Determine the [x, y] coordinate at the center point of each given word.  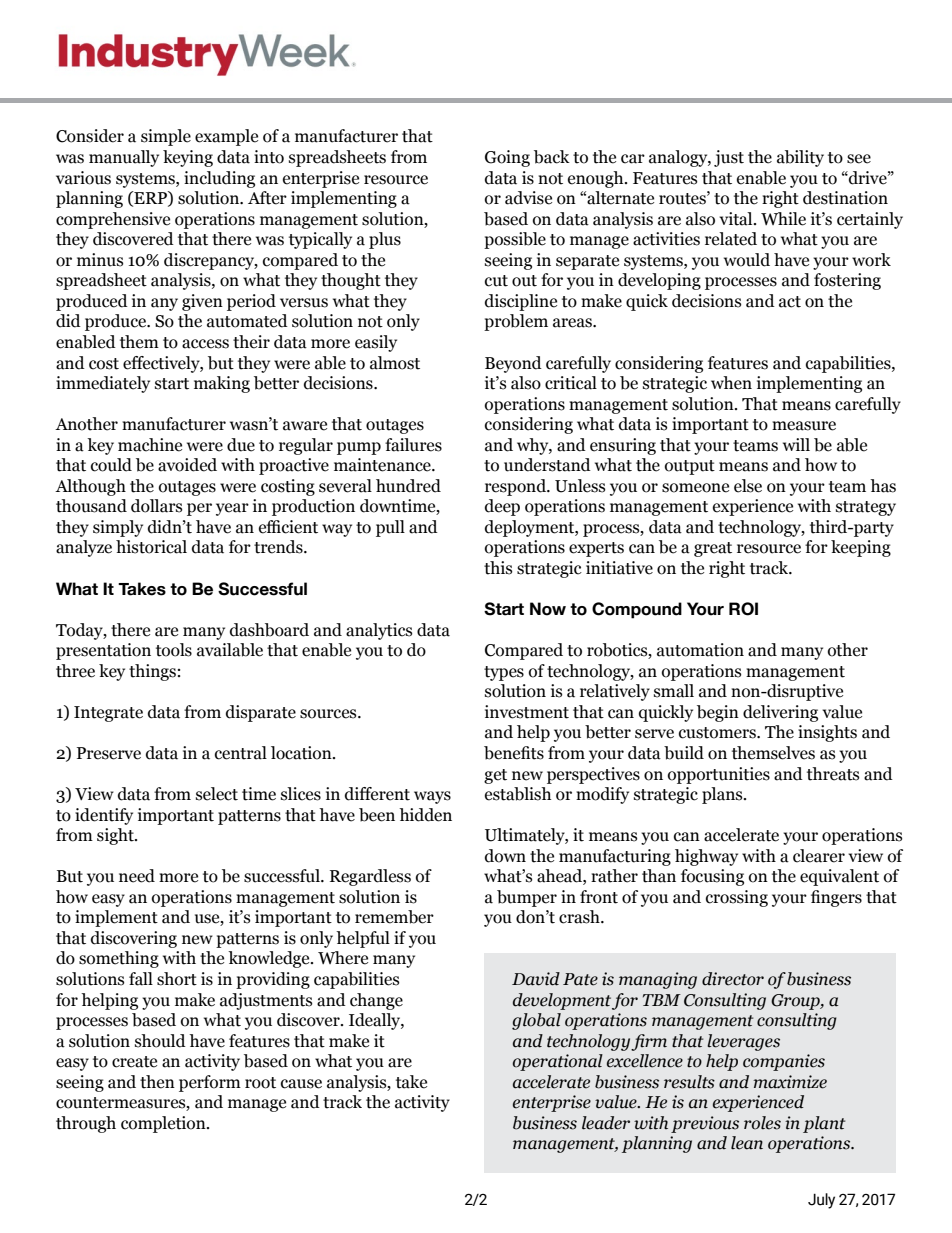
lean [747, 1143]
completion [164, 1124]
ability [800, 158]
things [152, 672]
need [137, 876]
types [504, 673]
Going [507, 158]
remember [394, 917]
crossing [737, 898]
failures [413, 445]
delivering [780, 713]
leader [606, 1123]
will [796, 444]
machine [150, 445]
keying [188, 158]
